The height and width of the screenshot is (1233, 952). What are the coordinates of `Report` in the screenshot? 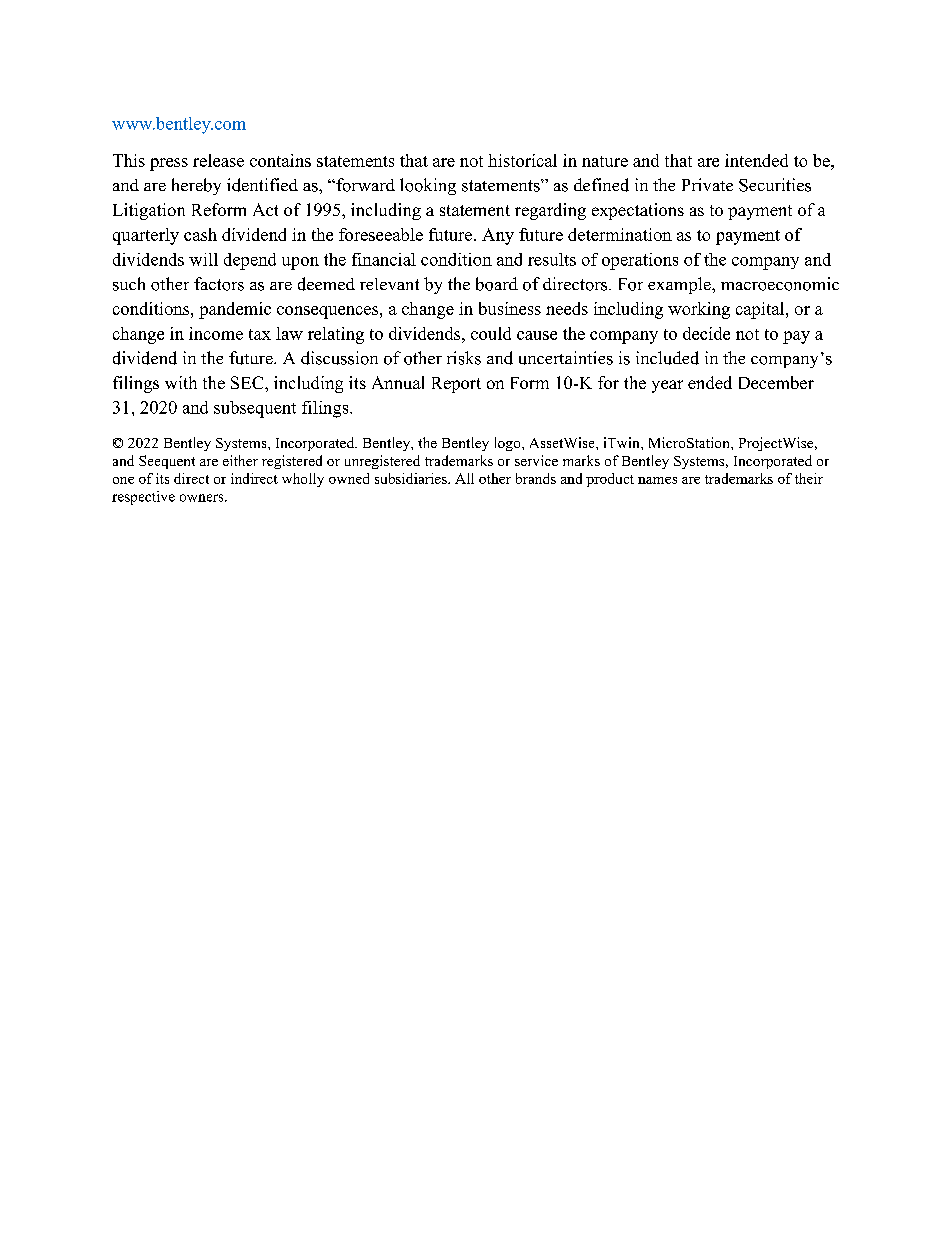 It's located at (456, 385).
